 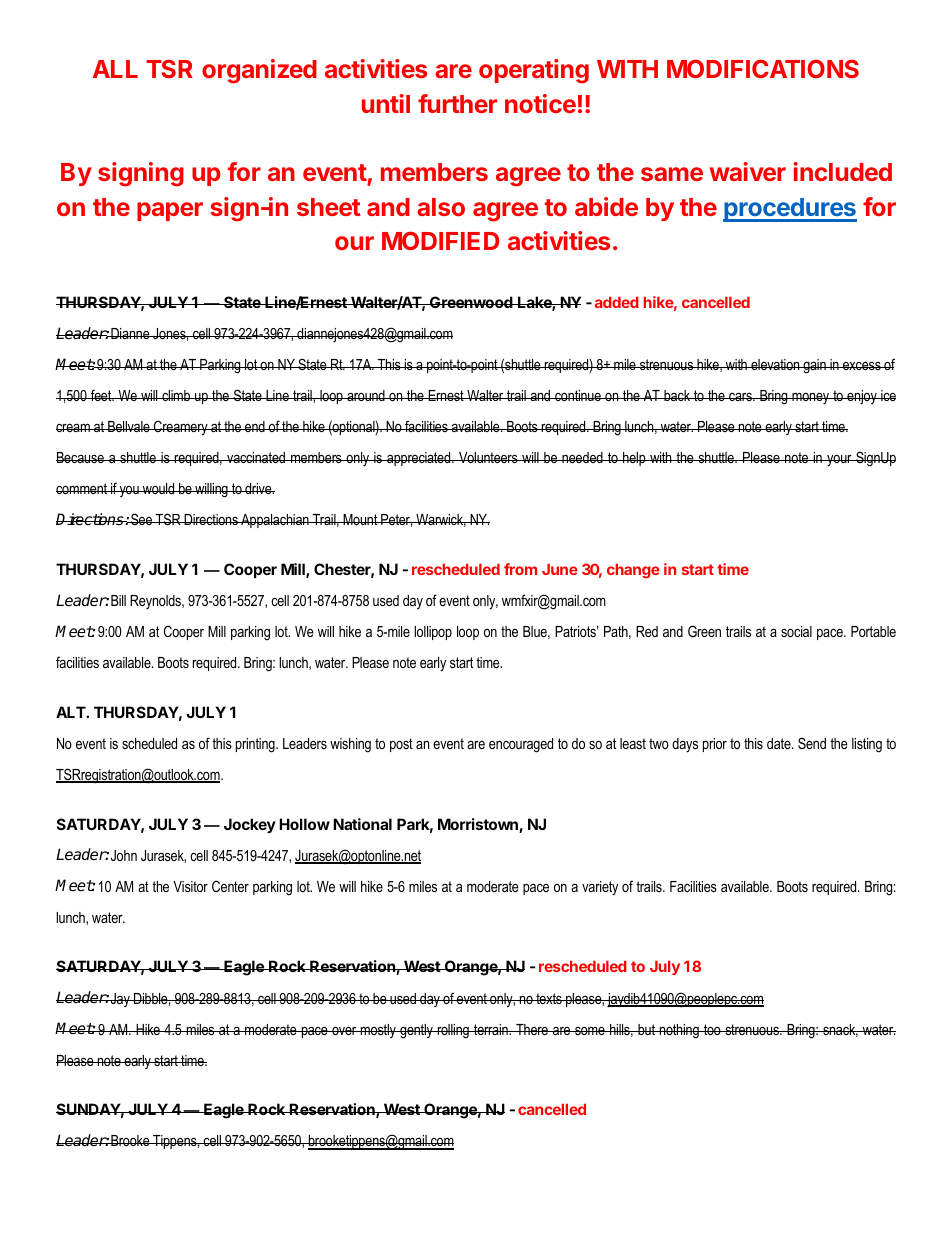 What do you see at coordinates (176, 395) in the image?
I see `climb` at bounding box center [176, 395].
